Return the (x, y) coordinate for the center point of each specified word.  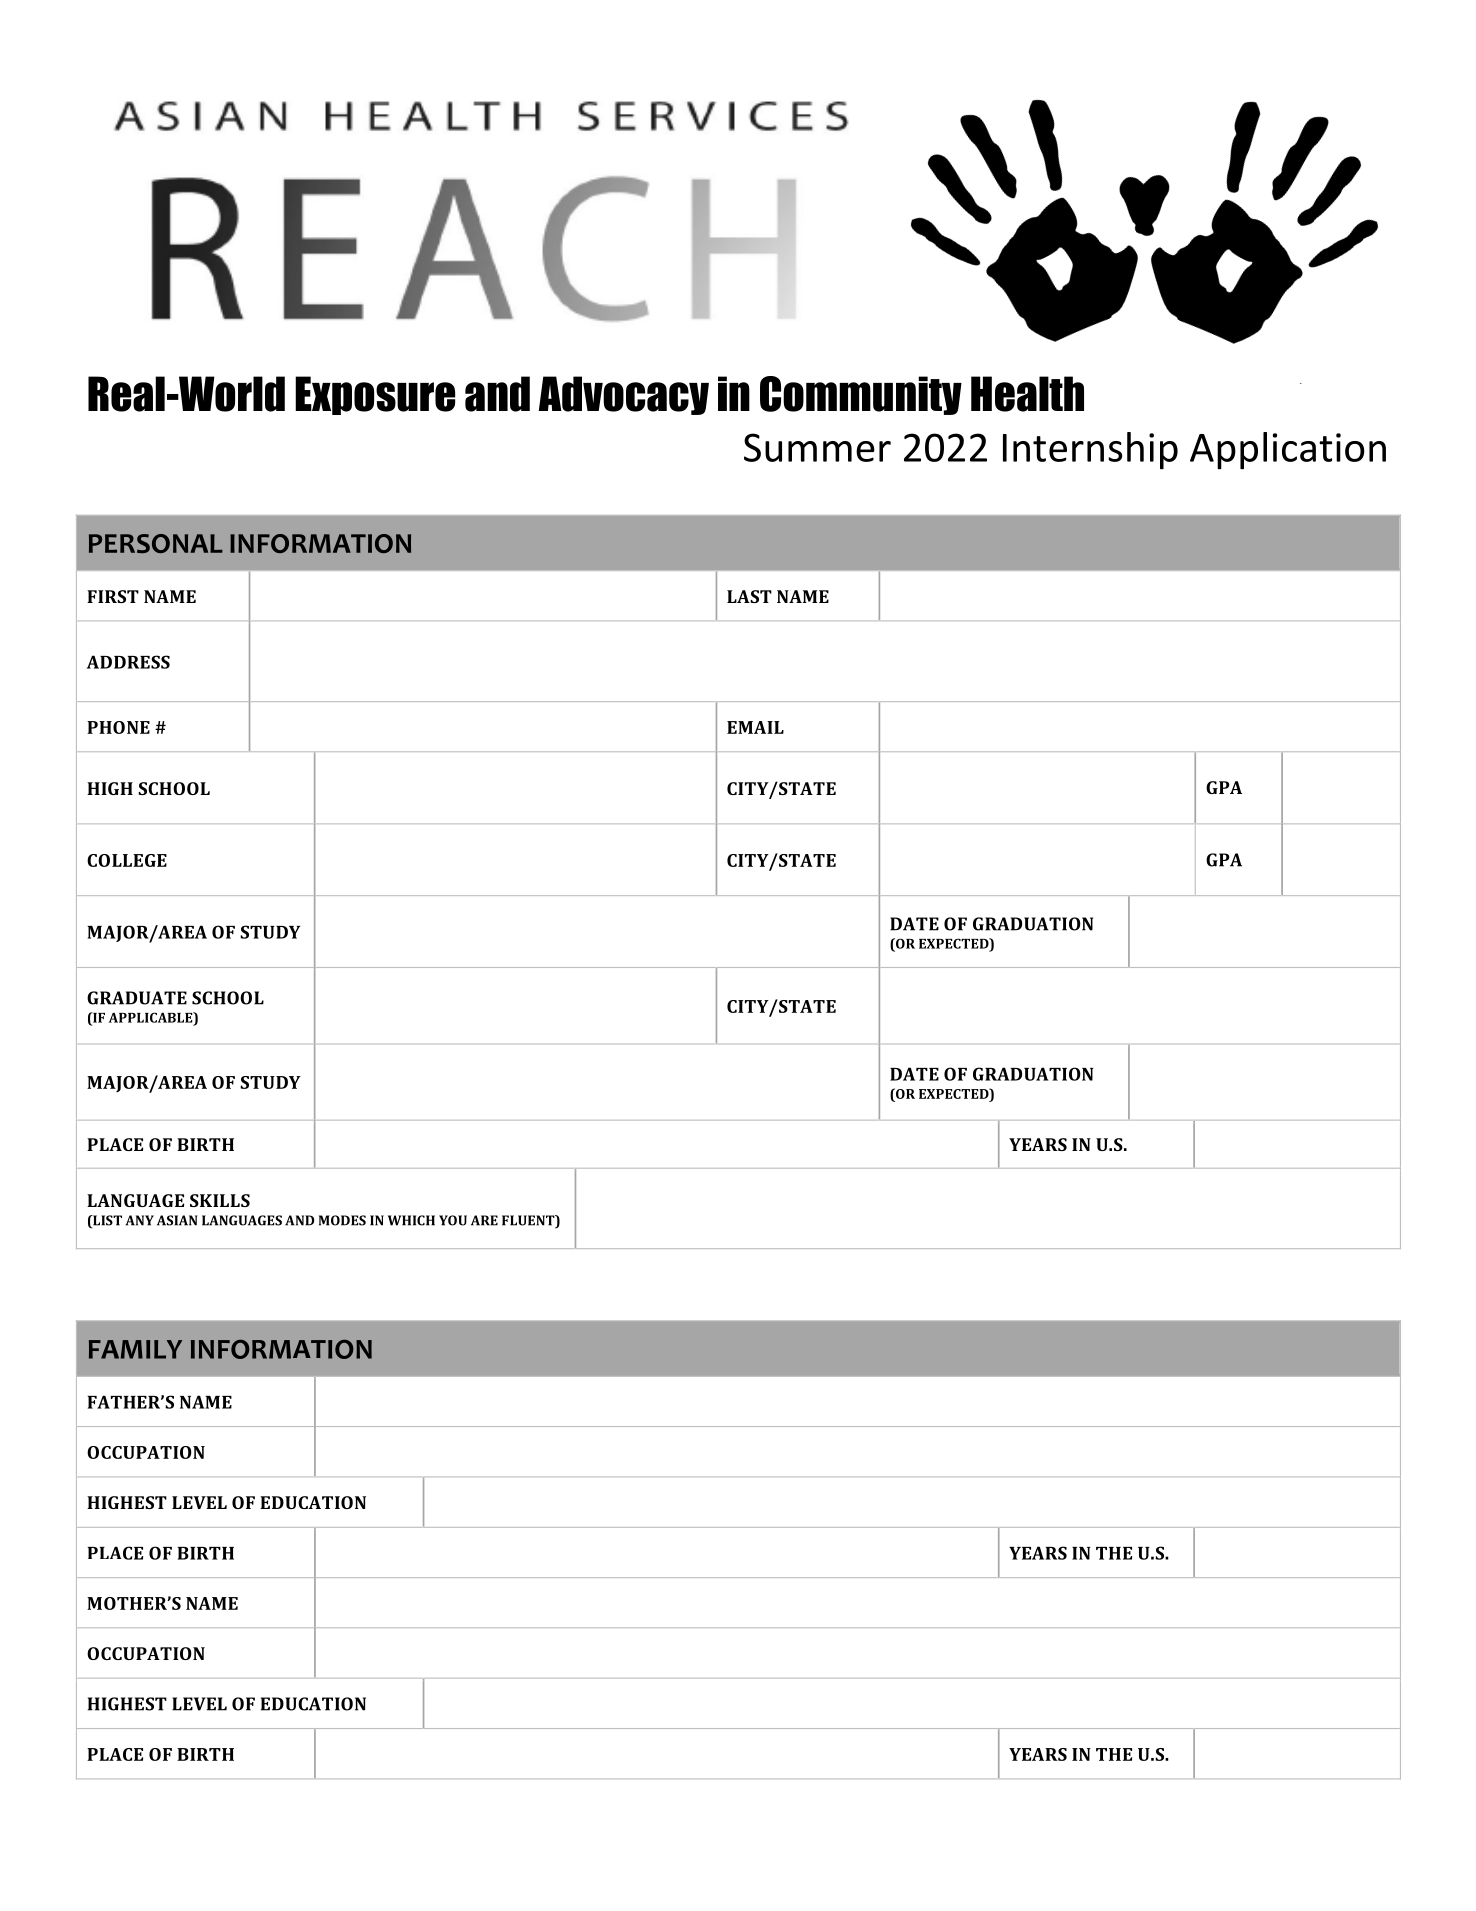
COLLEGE (127, 860)
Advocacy (624, 395)
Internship (1090, 451)
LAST (749, 596)
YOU (453, 1220)
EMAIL (755, 727)
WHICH (411, 1220)
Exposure (375, 395)
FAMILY (135, 1349)
